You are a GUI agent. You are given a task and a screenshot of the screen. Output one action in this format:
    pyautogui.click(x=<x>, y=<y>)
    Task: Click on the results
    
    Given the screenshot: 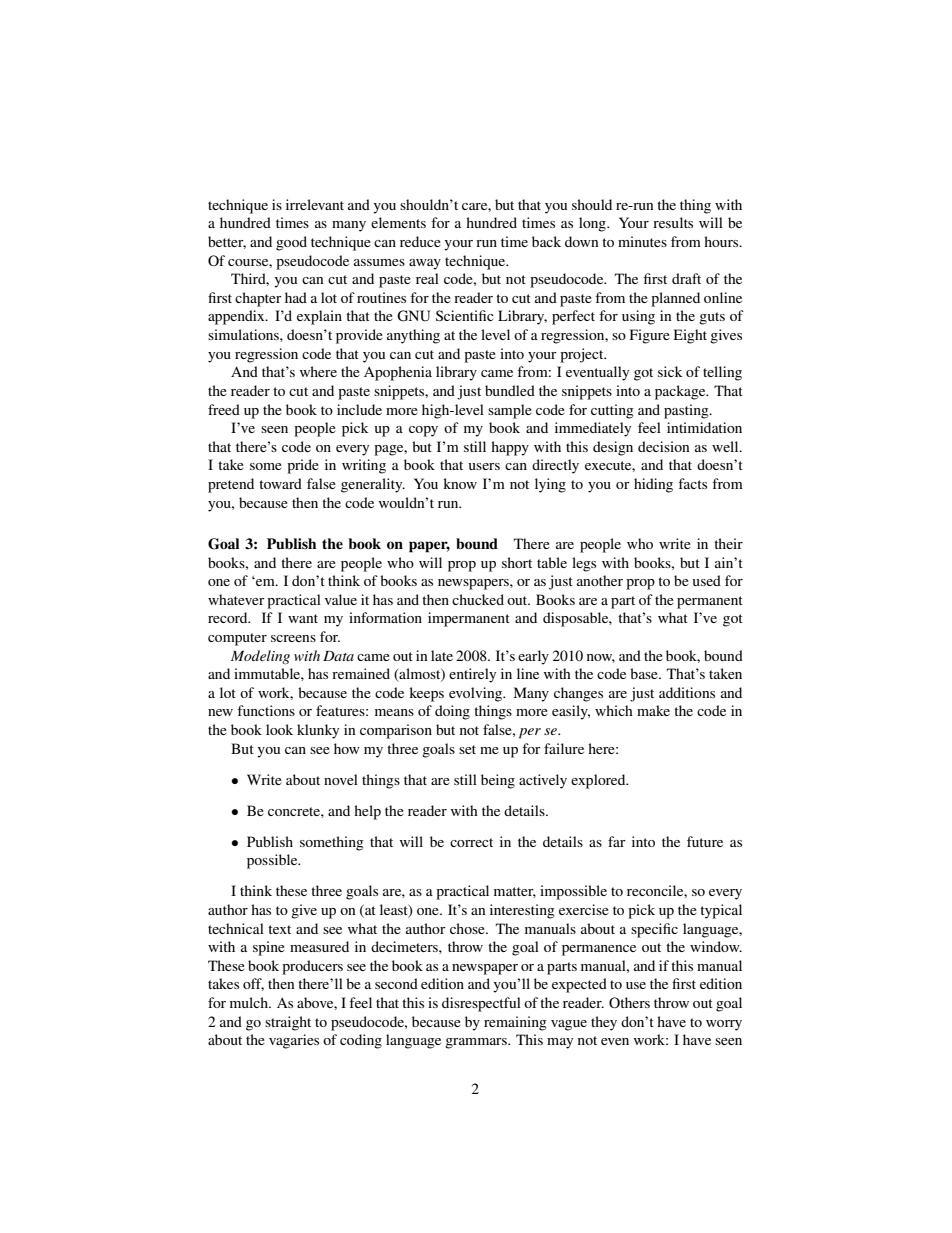 What is the action you would take?
    pyautogui.click(x=673, y=222)
